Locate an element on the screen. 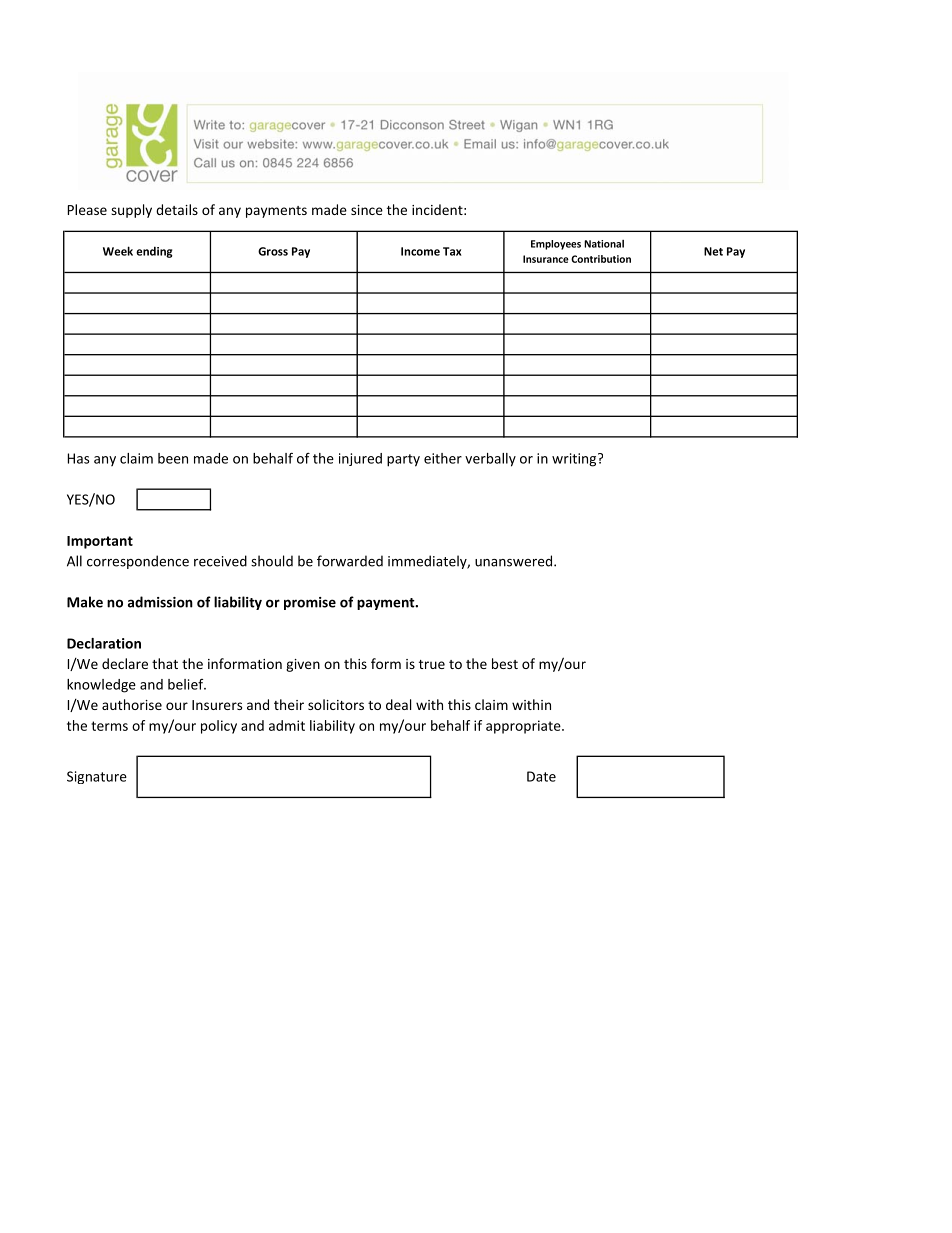  writing is located at coordinates (575, 460).
